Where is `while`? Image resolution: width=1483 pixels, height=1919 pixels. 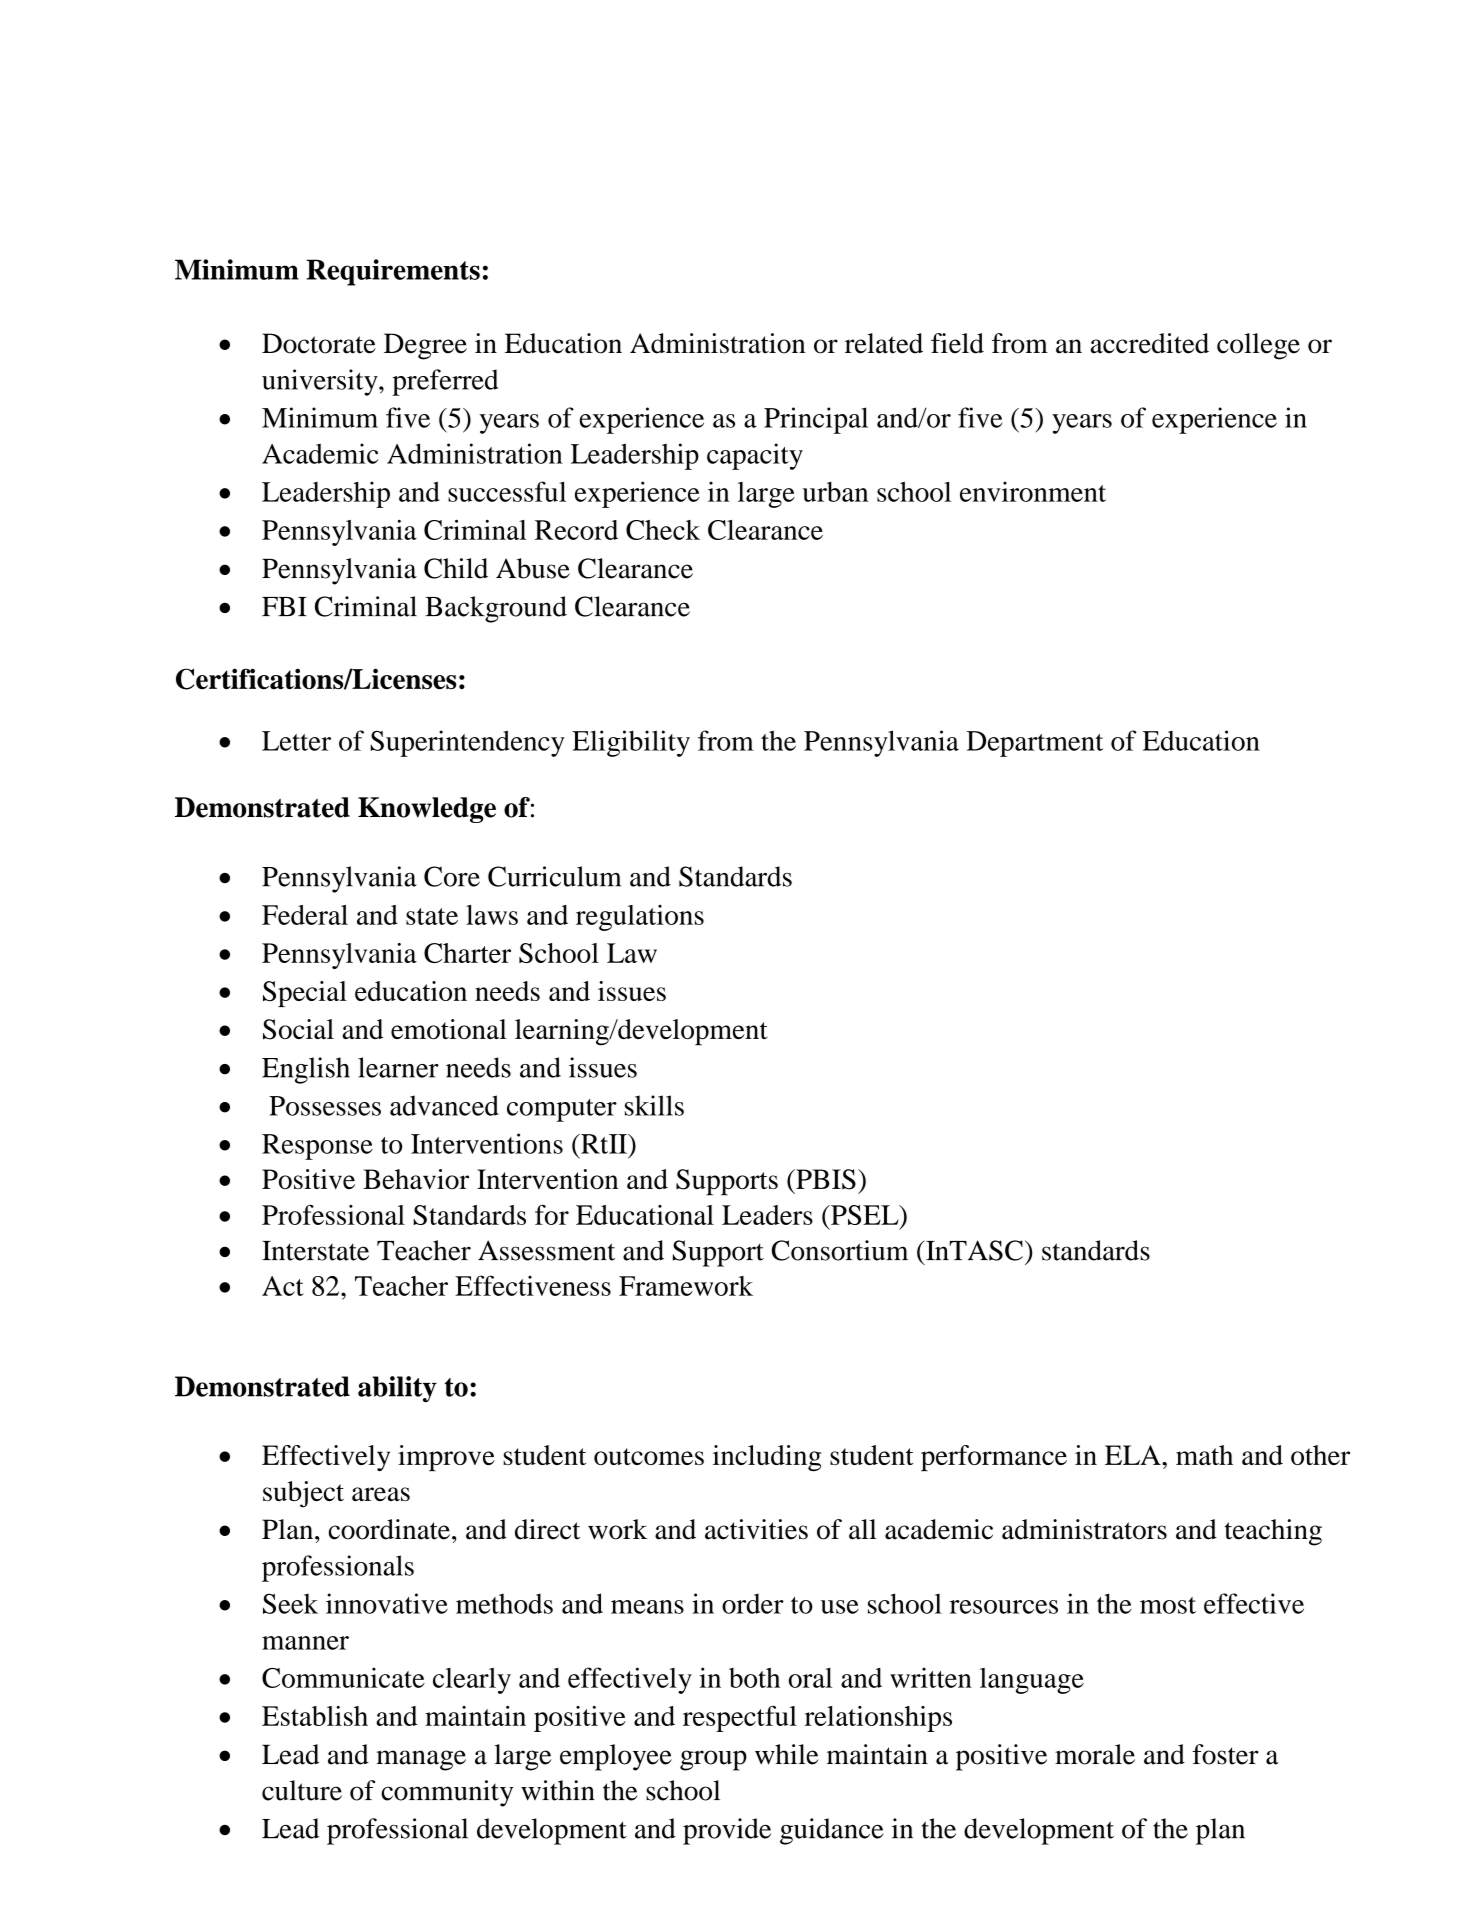
while is located at coordinates (786, 1754).
